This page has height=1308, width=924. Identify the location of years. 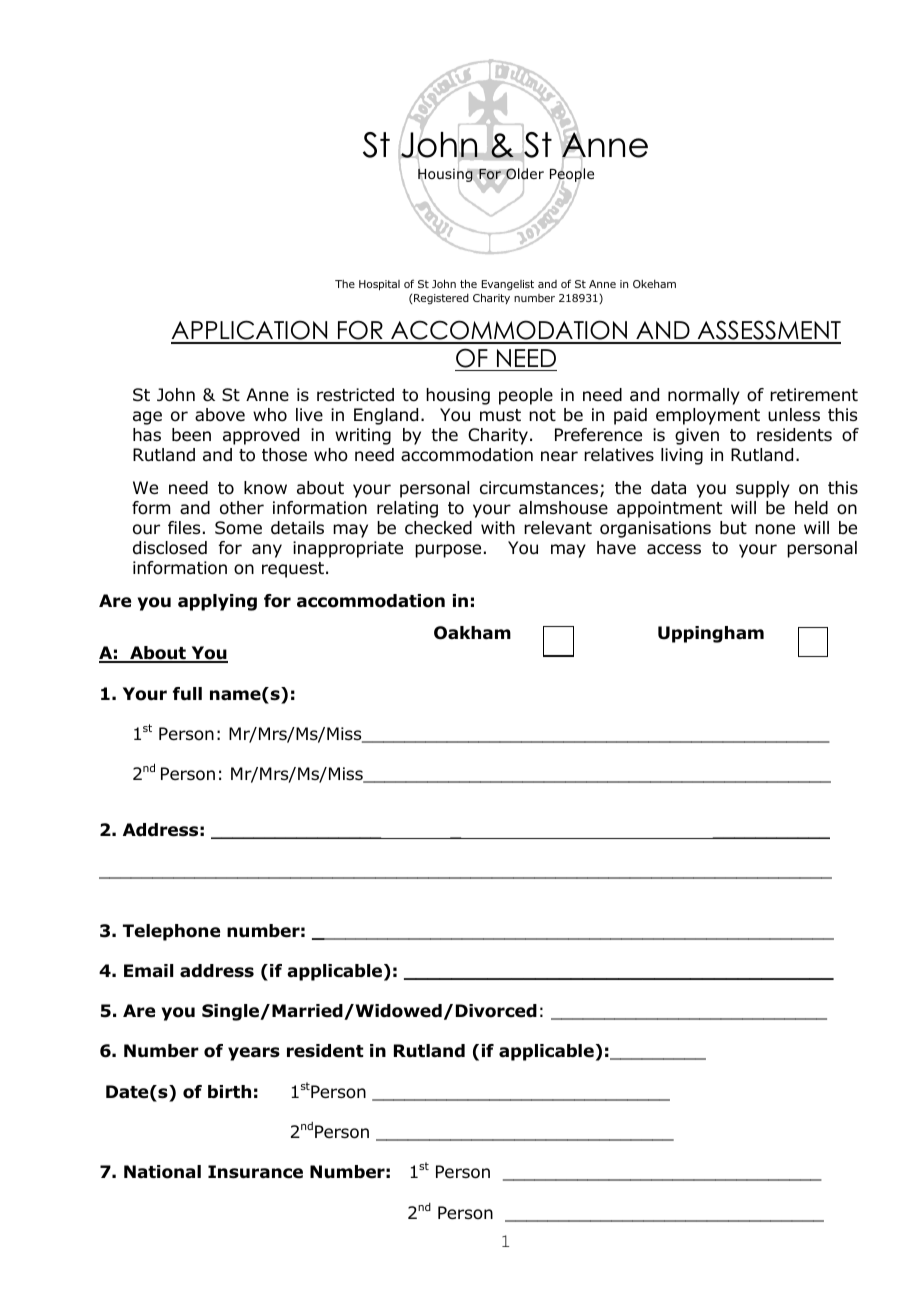
(254, 1054).
